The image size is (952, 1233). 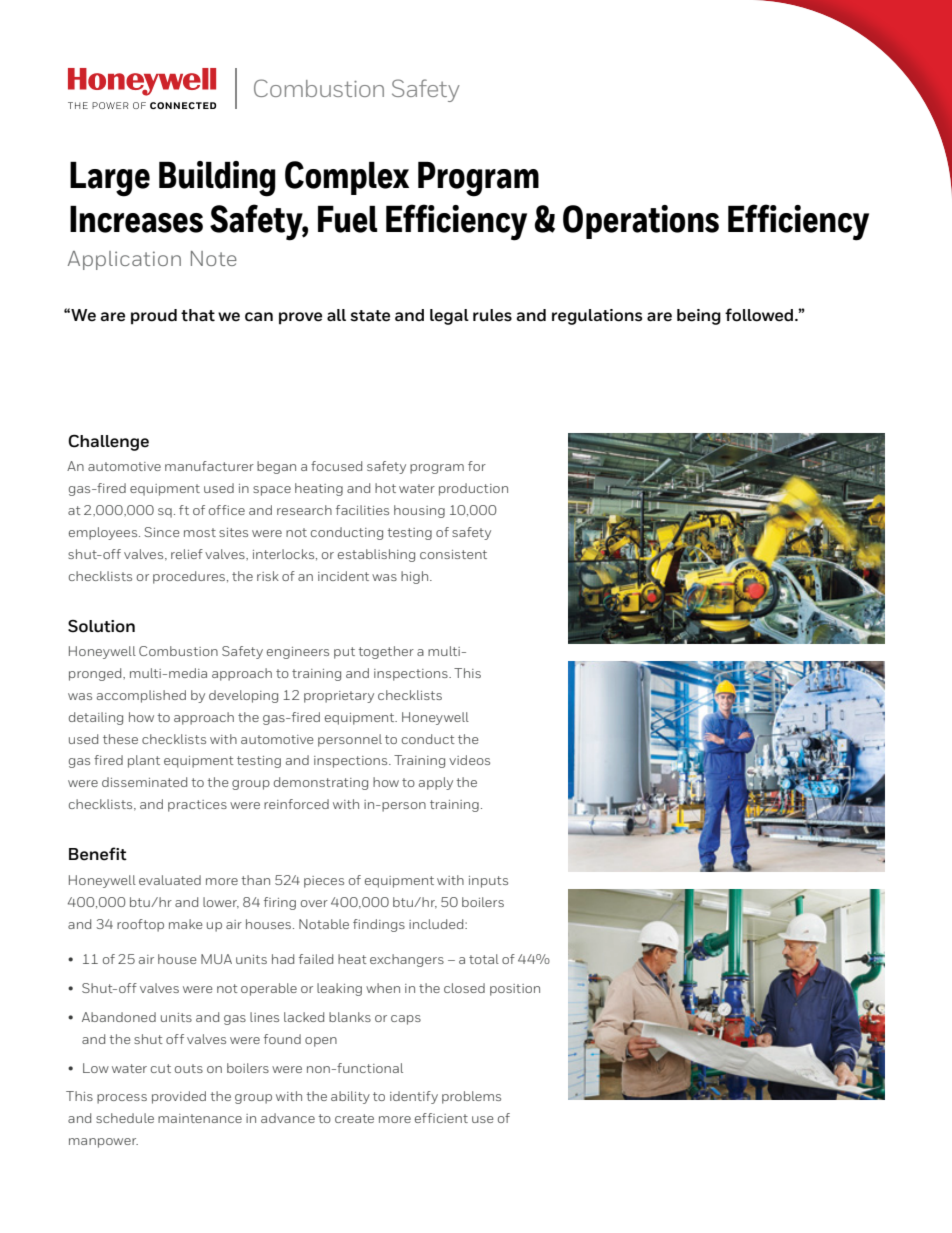 I want to click on provided, so click(x=179, y=1097).
